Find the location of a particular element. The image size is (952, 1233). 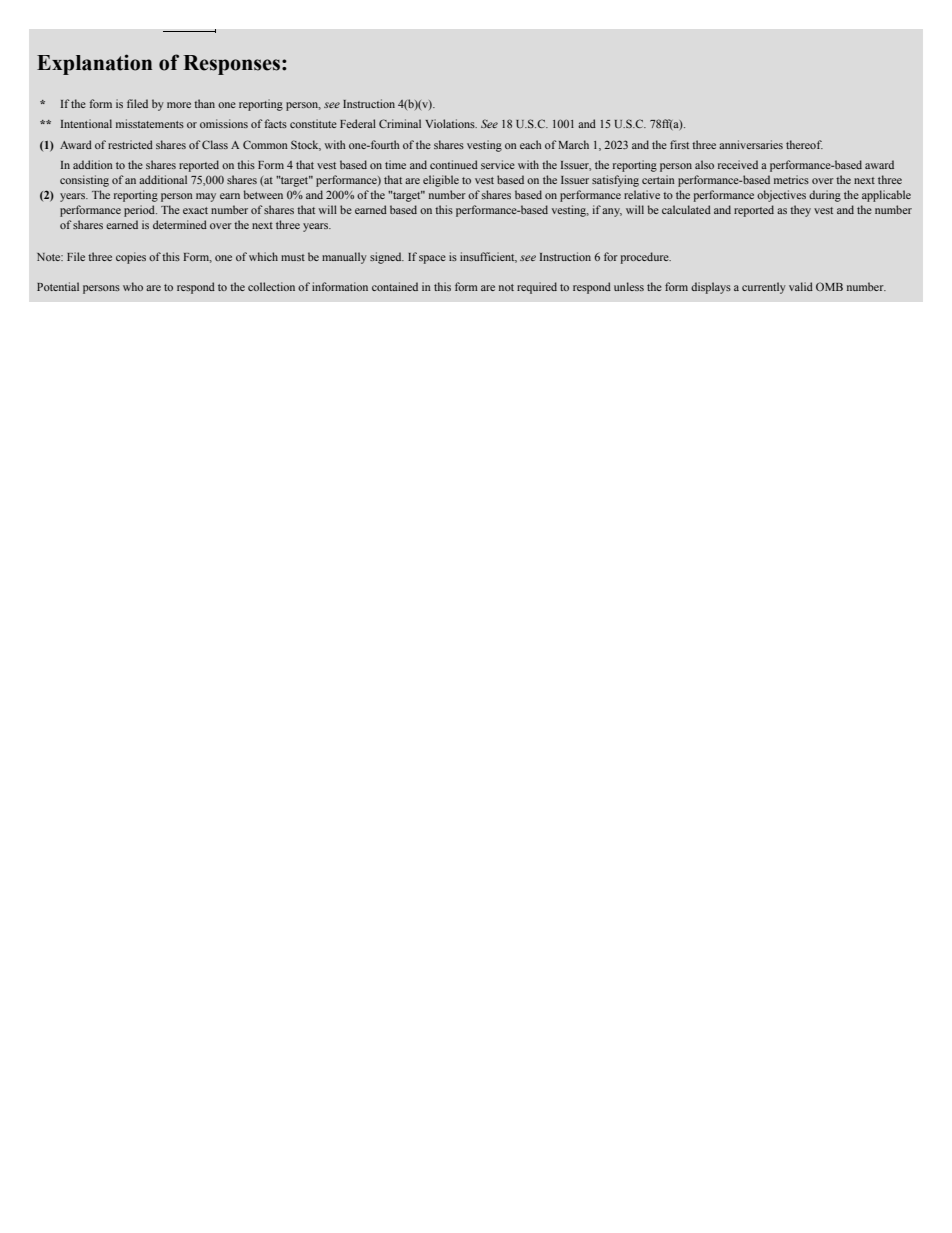

they is located at coordinates (800, 211).
